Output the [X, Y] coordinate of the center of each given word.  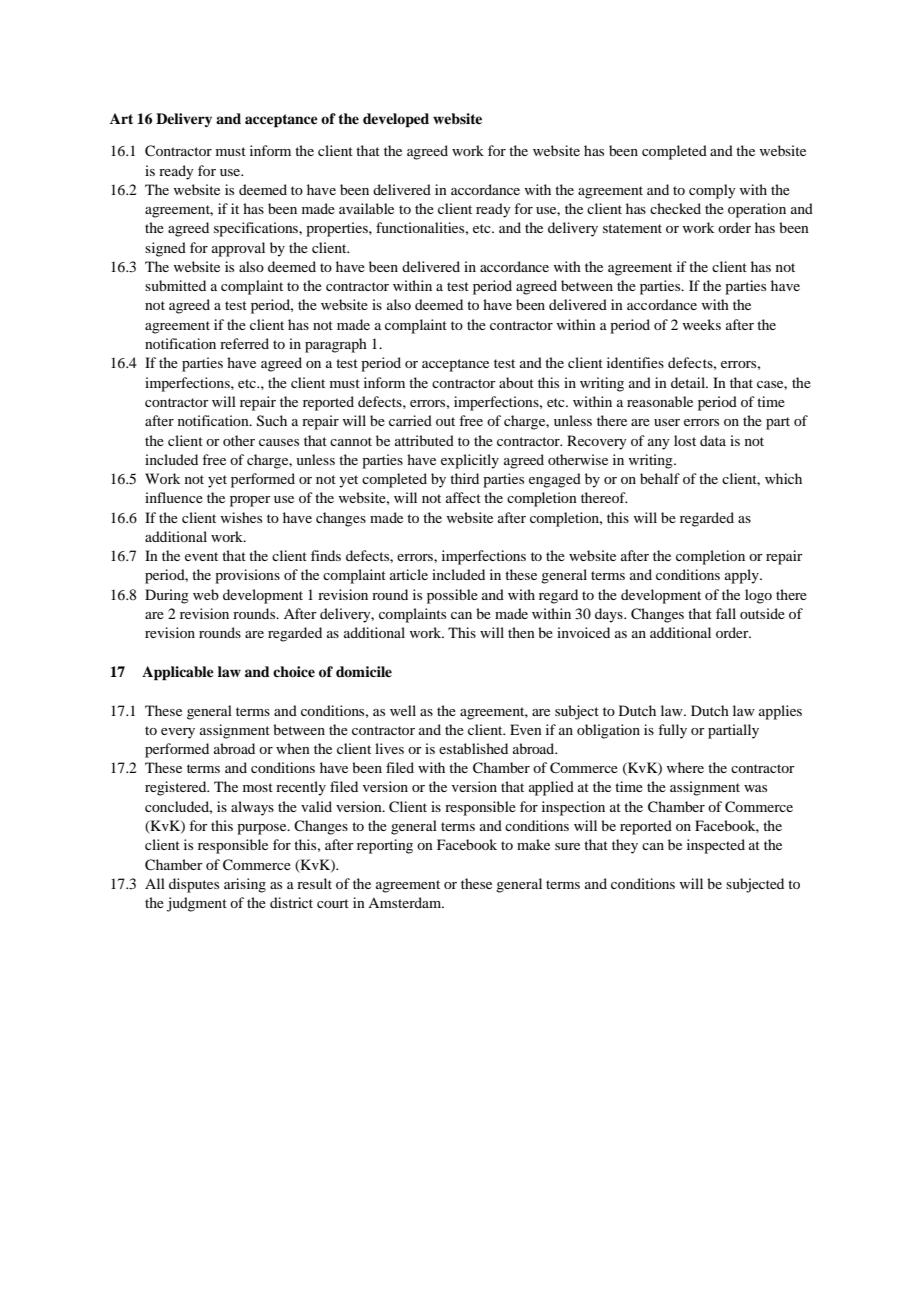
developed [396, 120]
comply [712, 191]
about [516, 382]
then [521, 632]
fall [726, 613]
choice [294, 671]
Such [272, 421]
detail [689, 382]
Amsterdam [406, 902]
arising [245, 885]
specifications [257, 229]
